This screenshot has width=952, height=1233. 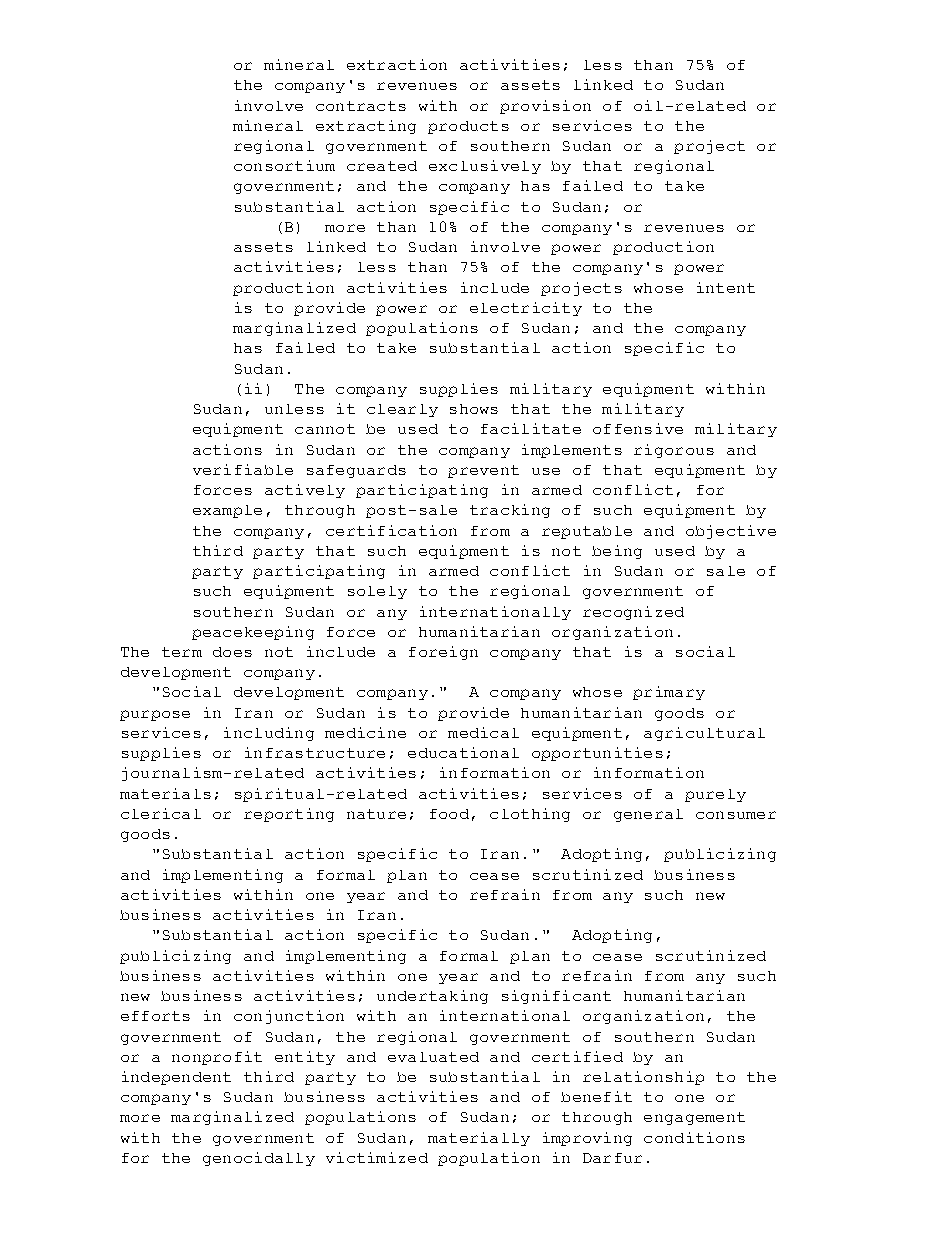 I want to click on undertaking, so click(x=432, y=997).
